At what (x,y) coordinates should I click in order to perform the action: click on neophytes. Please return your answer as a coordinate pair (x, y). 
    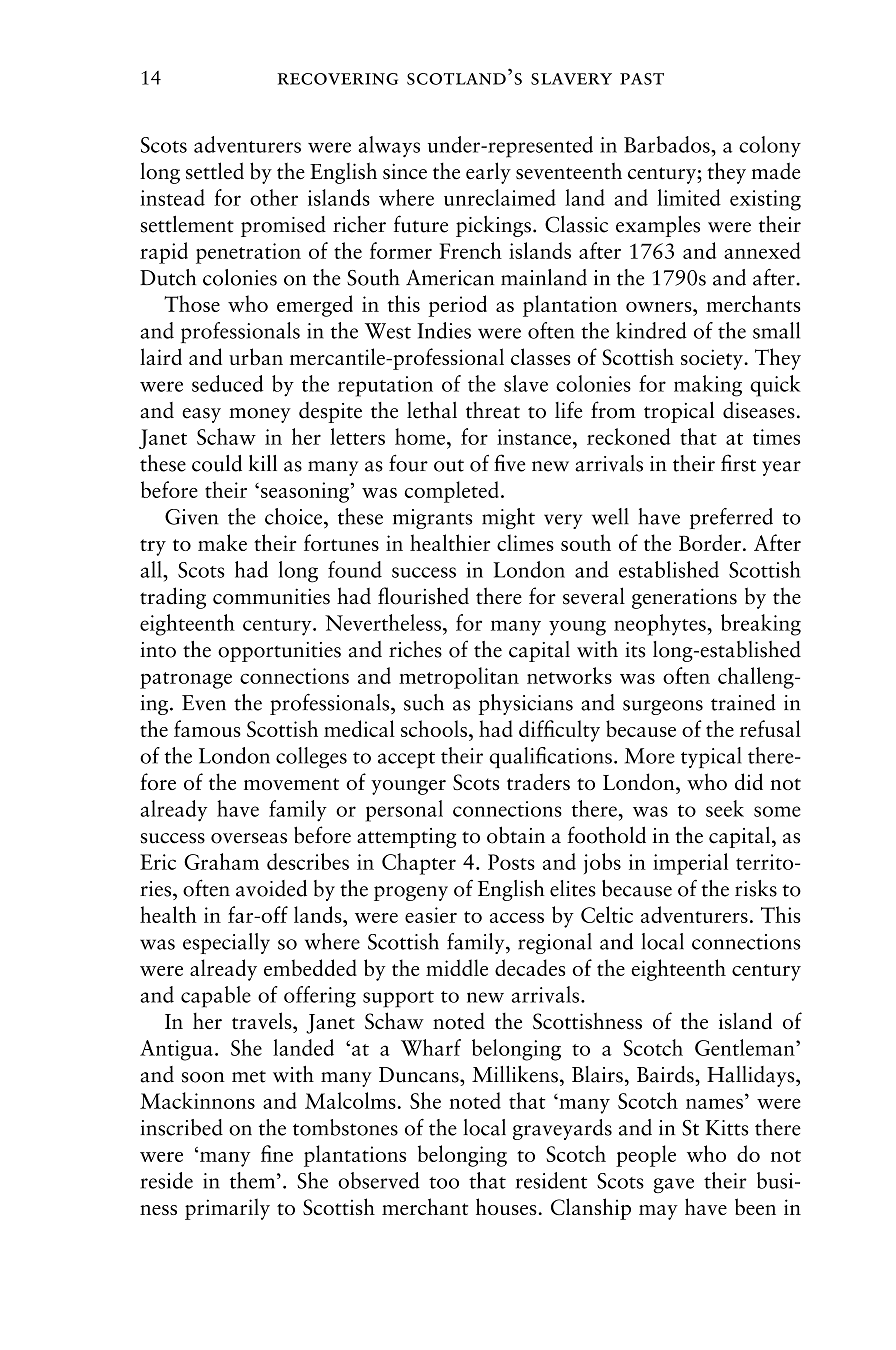
    Looking at the image, I should click on (661, 625).
